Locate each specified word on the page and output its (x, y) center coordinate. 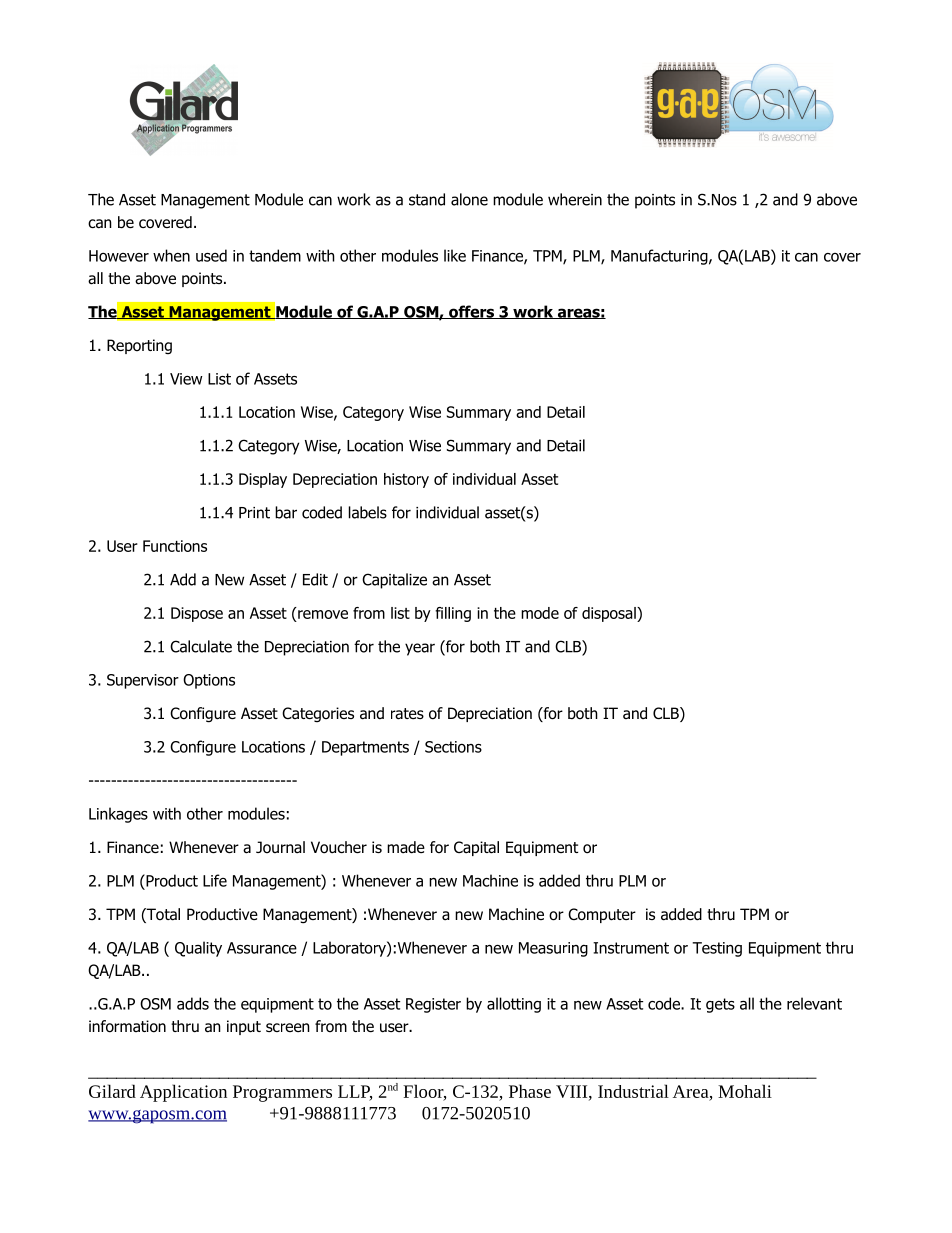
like (455, 255)
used (211, 255)
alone (469, 199)
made (406, 847)
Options (209, 681)
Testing (717, 949)
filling (453, 614)
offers (472, 312)
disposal (610, 614)
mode (540, 613)
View (186, 379)
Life (215, 880)
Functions (175, 546)
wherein (575, 199)
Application (183, 1093)
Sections (453, 747)
